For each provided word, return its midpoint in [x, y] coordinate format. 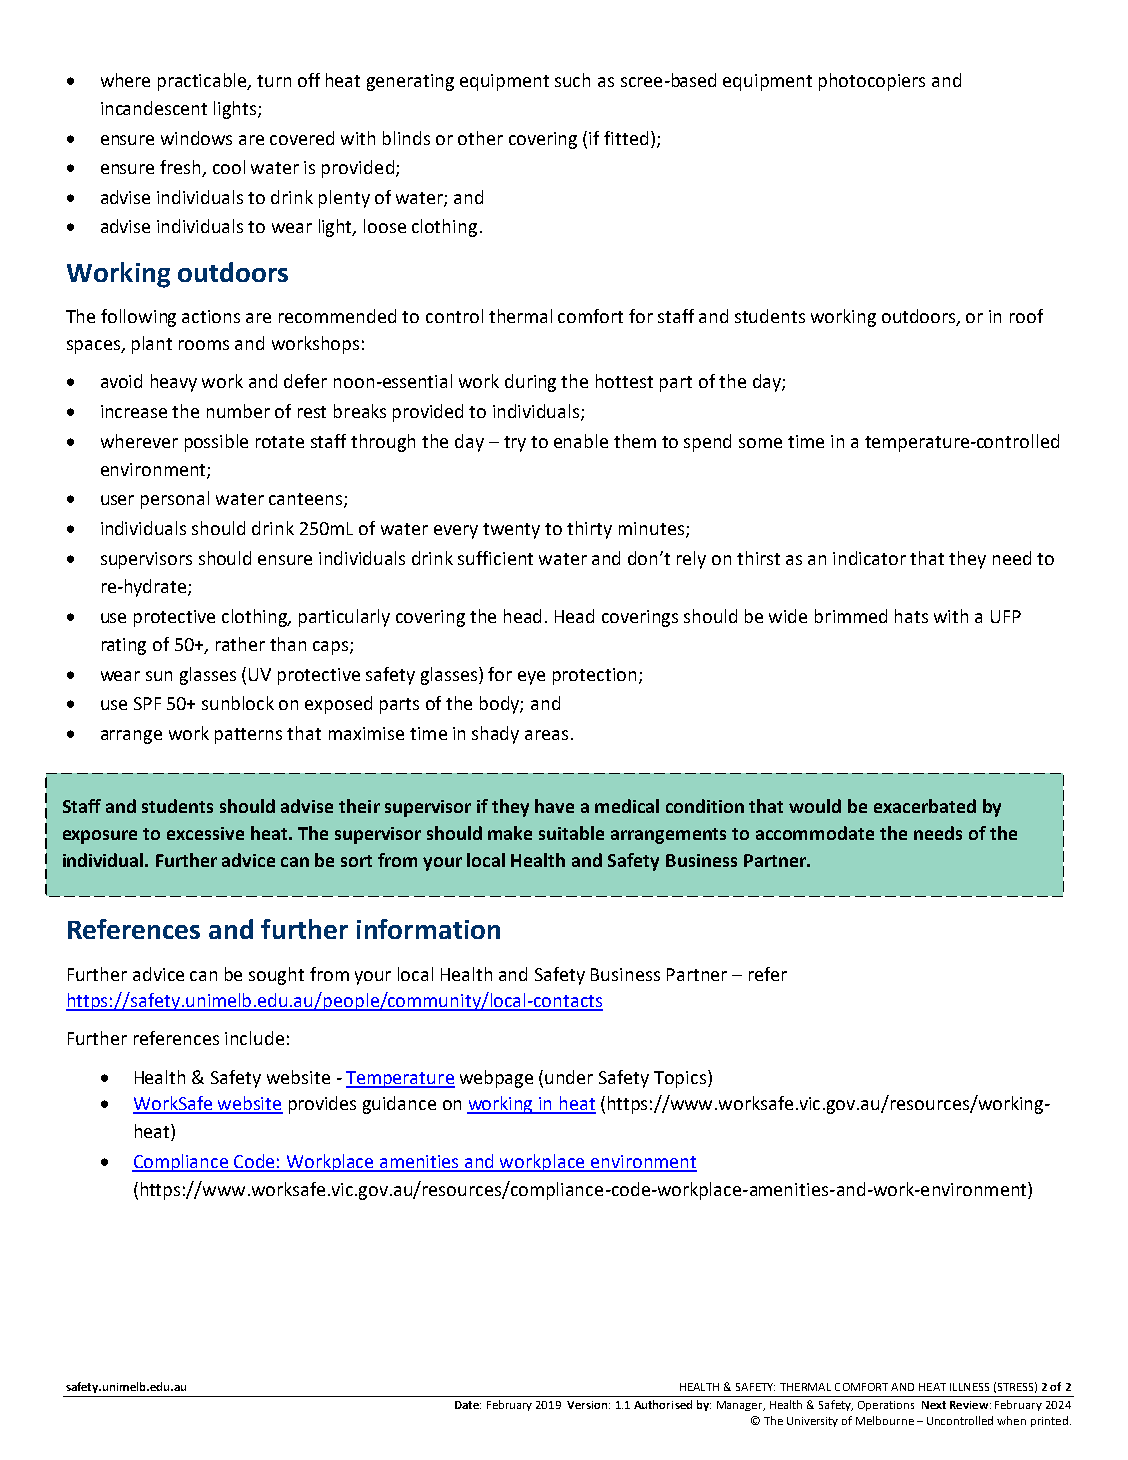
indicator [869, 558]
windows [196, 138]
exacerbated [925, 806]
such [572, 80]
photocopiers [872, 82]
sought [276, 976]
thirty [589, 530]
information [428, 929]
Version [588, 1405]
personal [175, 500]
